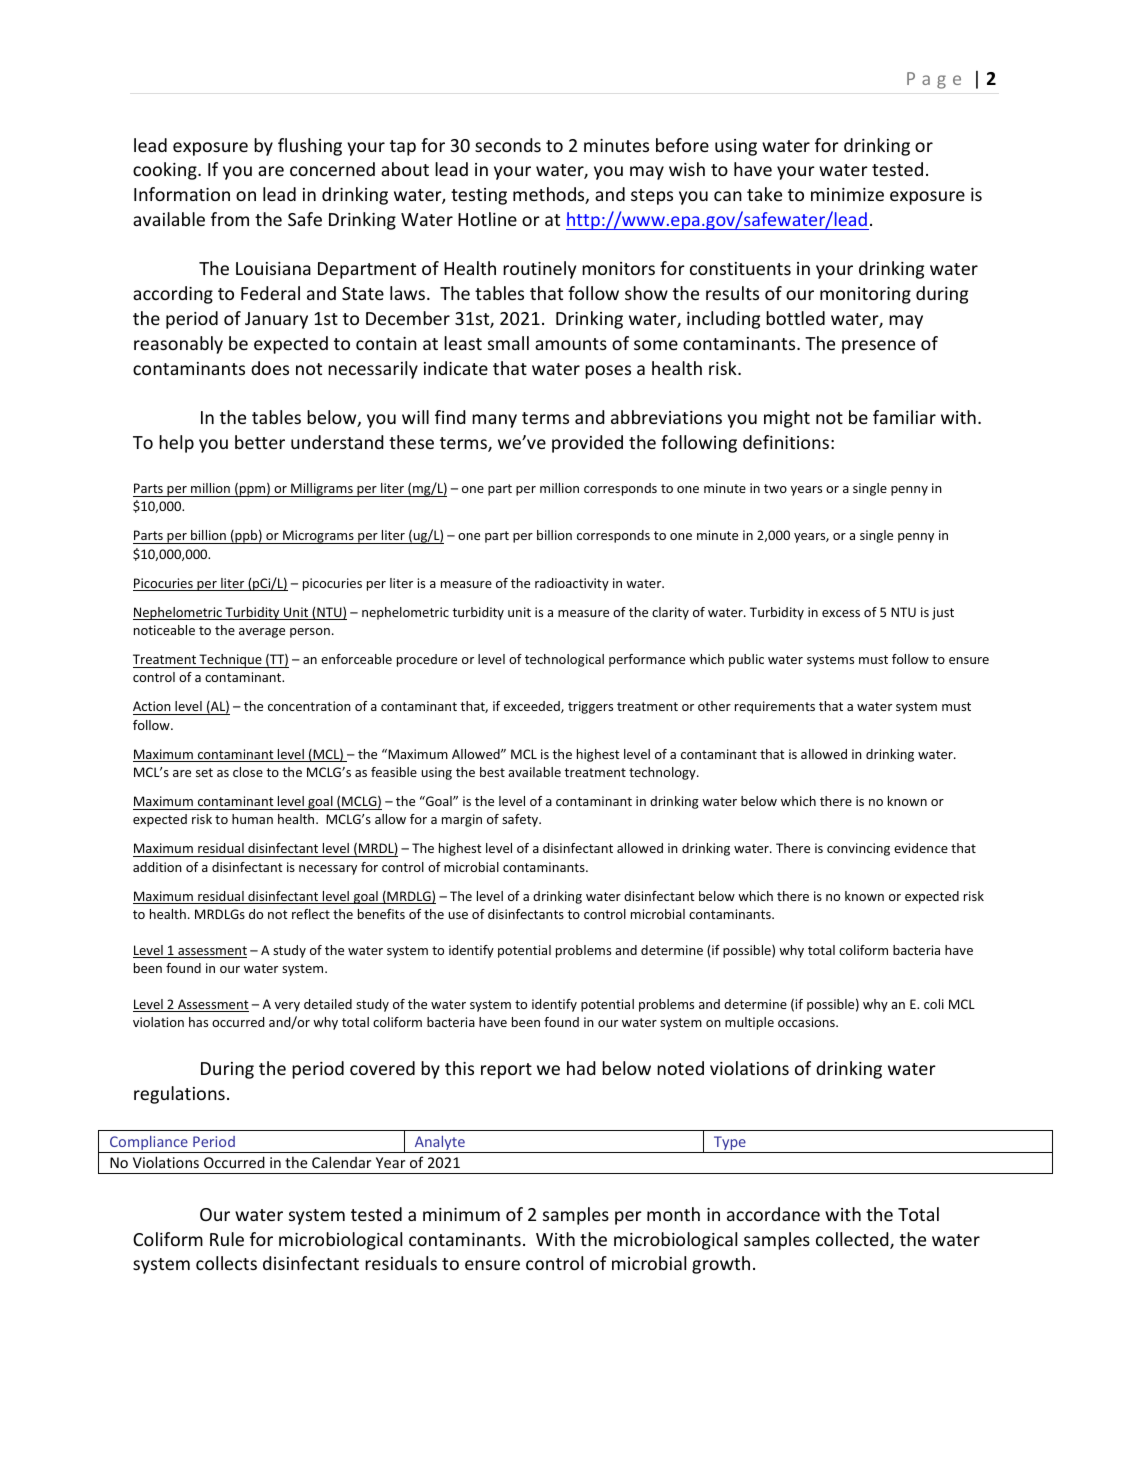  What do you see at coordinates (318, 537) in the page?
I see `Micrograms` at bounding box center [318, 537].
